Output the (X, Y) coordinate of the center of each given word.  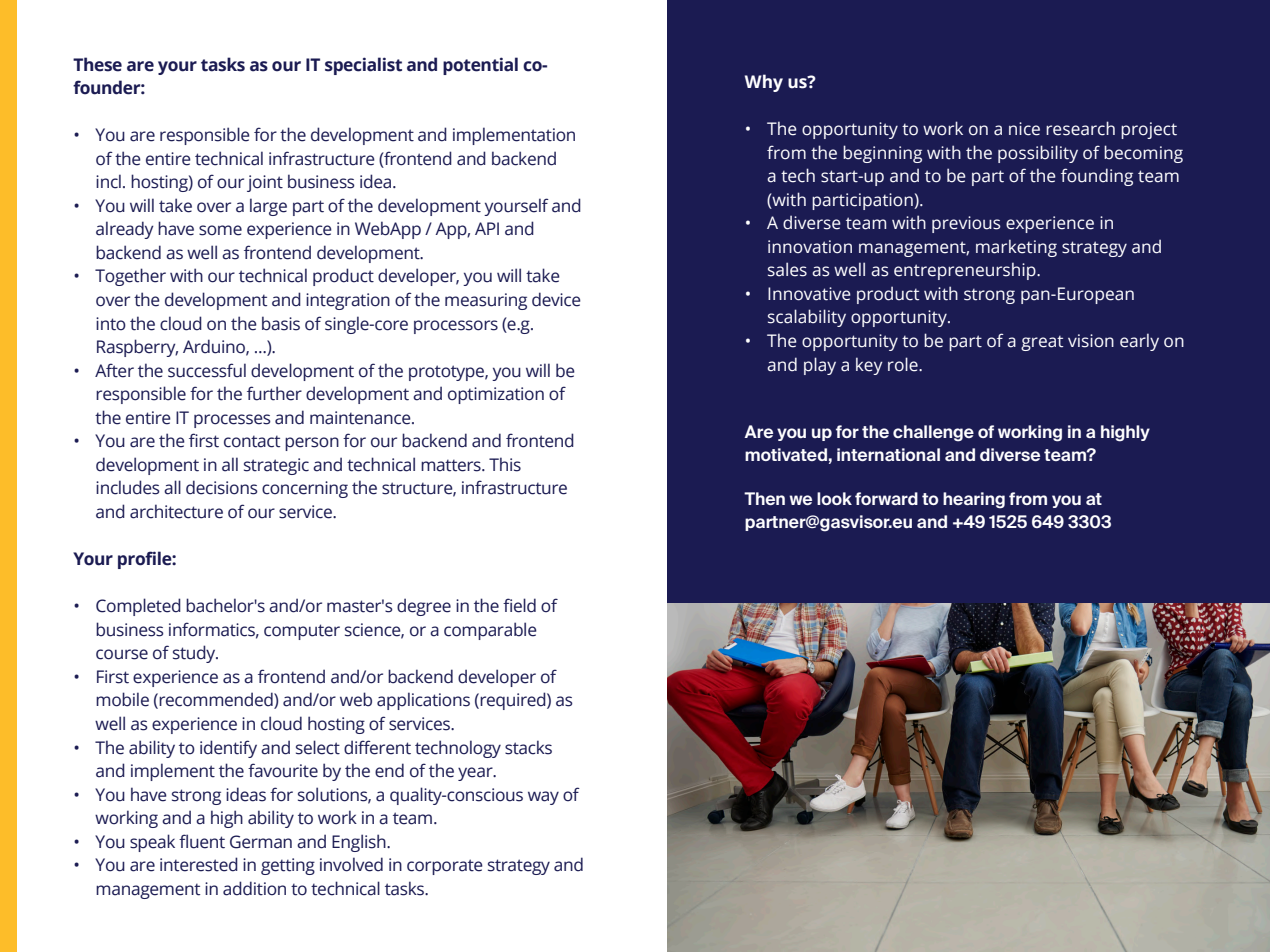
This (505, 464)
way (543, 798)
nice (1024, 129)
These (97, 64)
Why (764, 83)
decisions (222, 487)
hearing (974, 500)
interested (199, 864)
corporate (445, 867)
